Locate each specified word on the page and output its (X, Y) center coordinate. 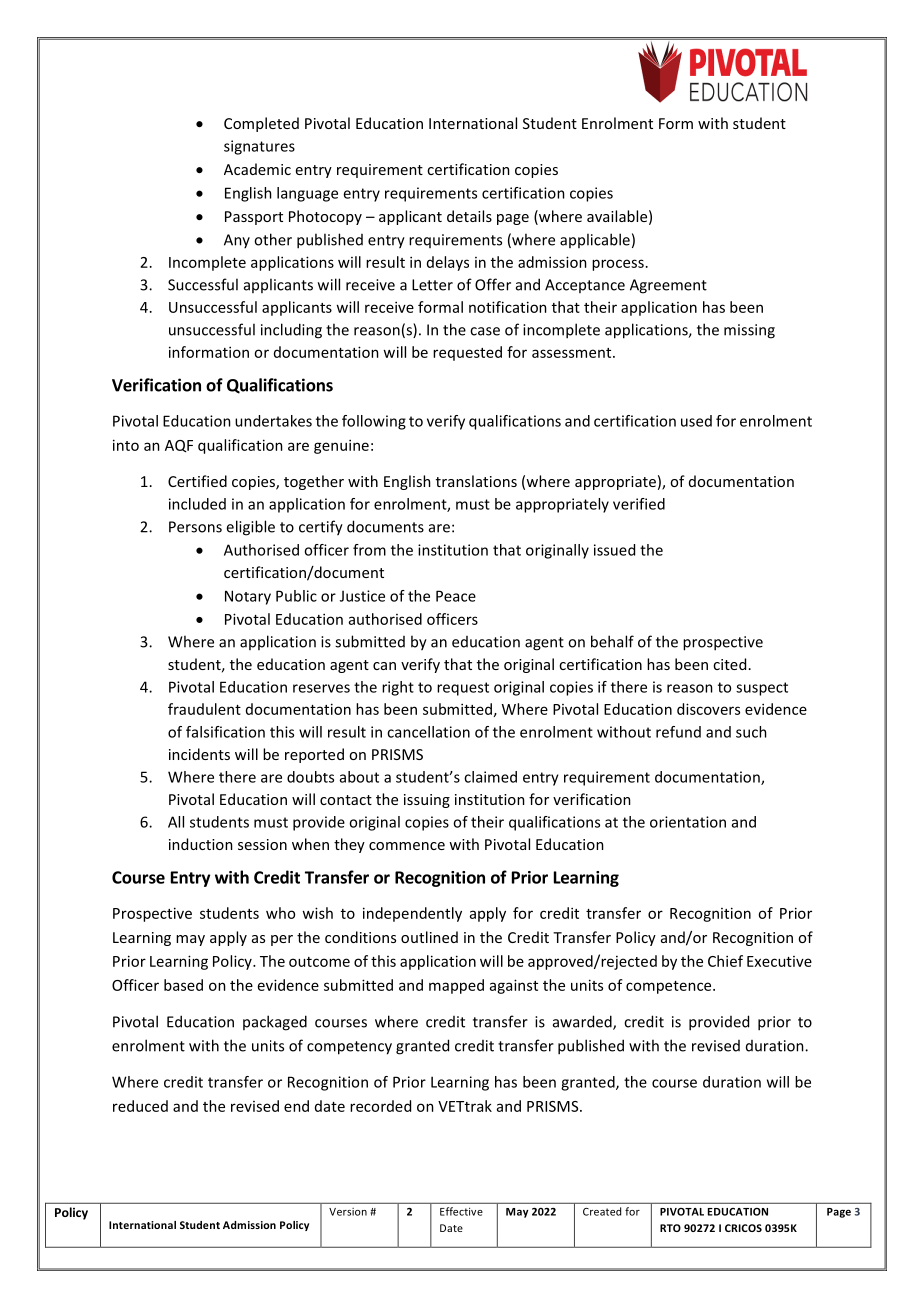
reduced (140, 1106)
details (469, 216)
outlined (429, 937)
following (374, 422)
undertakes (273, 421)
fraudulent (204, 709)
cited (729, 664)
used (696, 421)
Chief (725, 961)
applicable (595, 240)
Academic (257, 169)
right (398, 688)
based (183, 985)
